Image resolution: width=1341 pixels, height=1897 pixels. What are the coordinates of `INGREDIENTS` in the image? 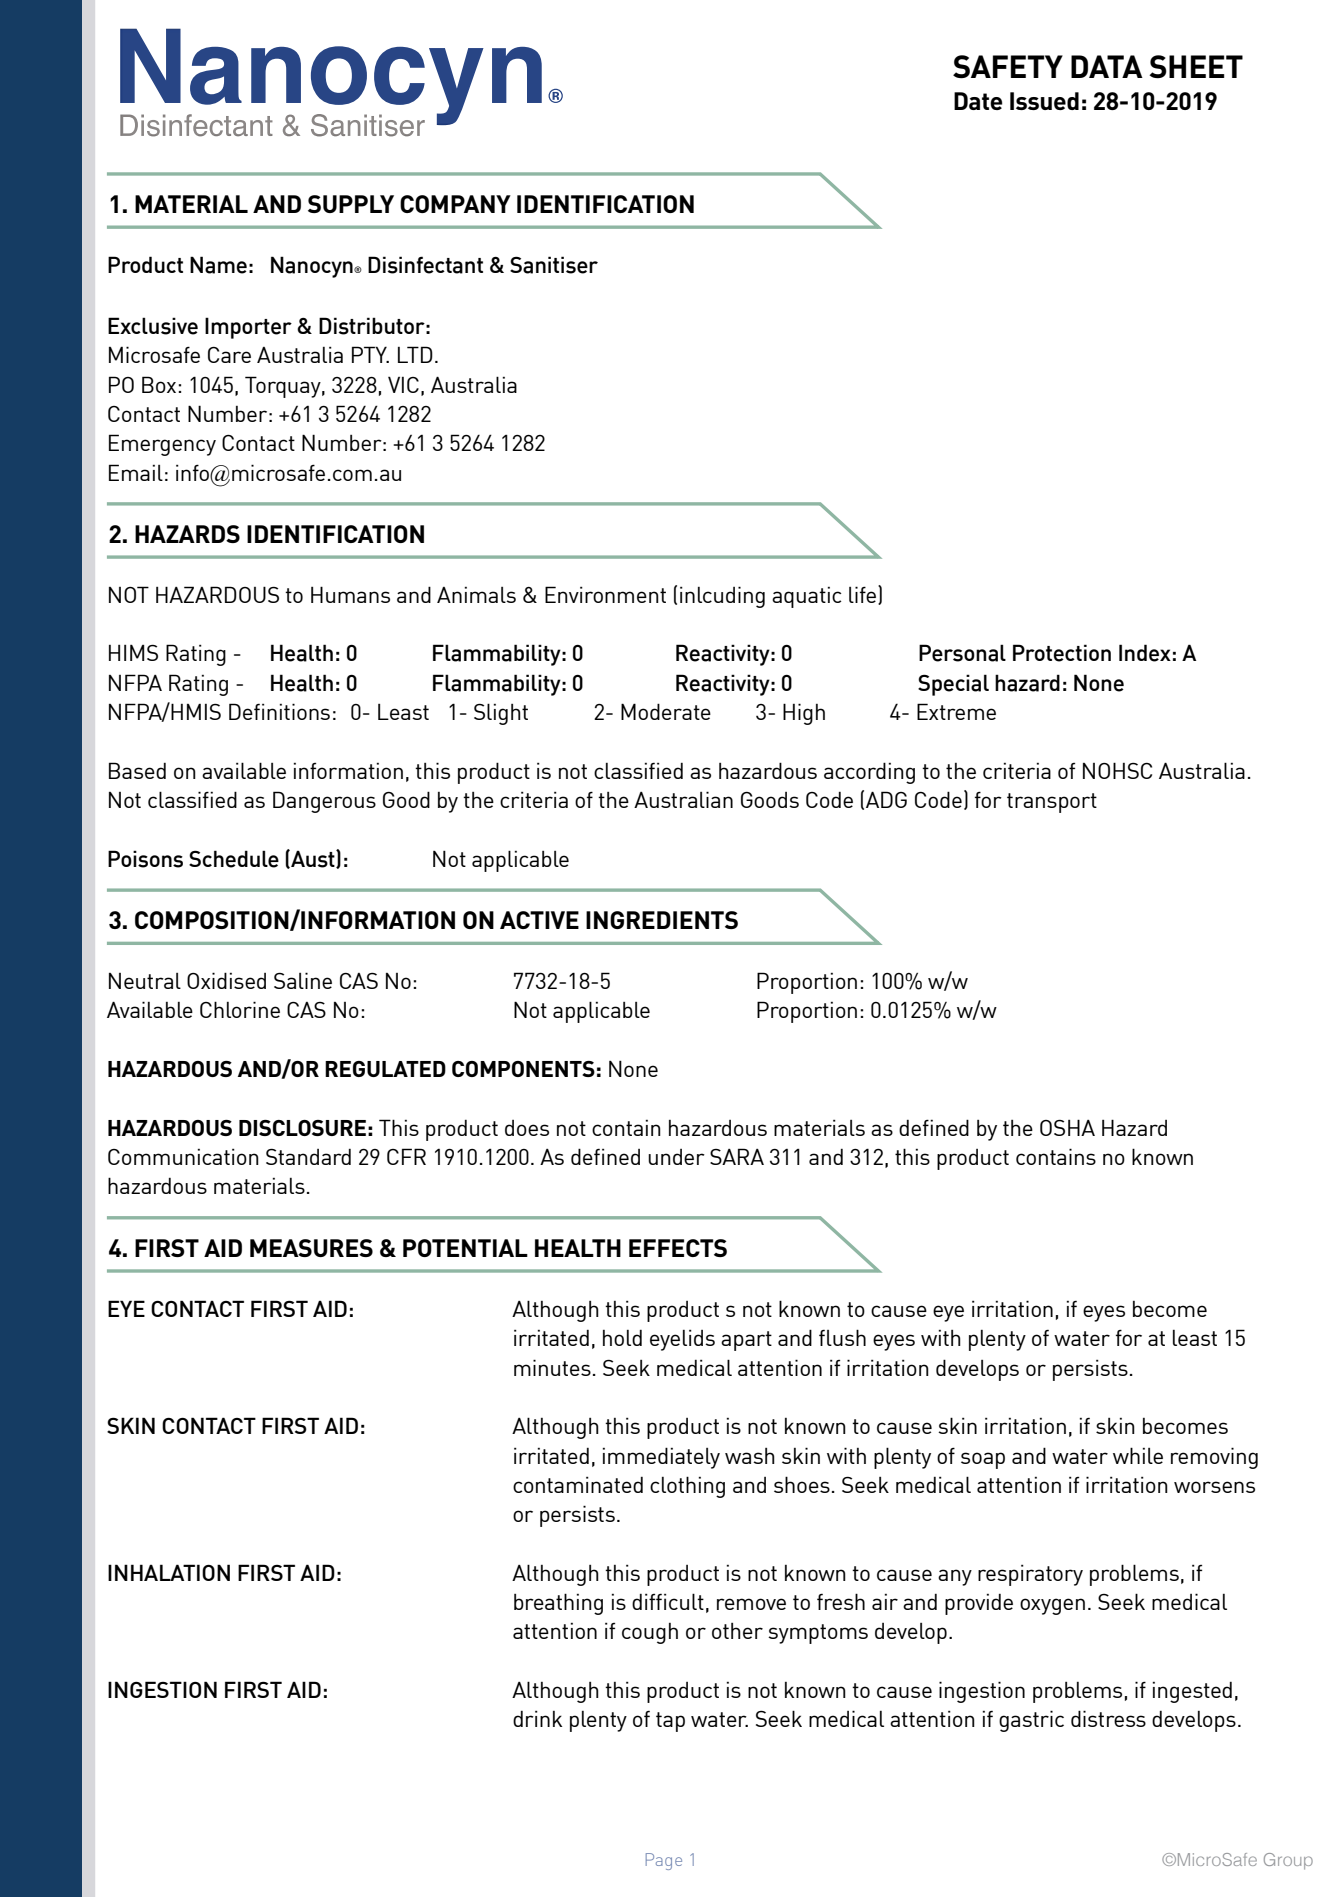 It's located at (662, 920).
